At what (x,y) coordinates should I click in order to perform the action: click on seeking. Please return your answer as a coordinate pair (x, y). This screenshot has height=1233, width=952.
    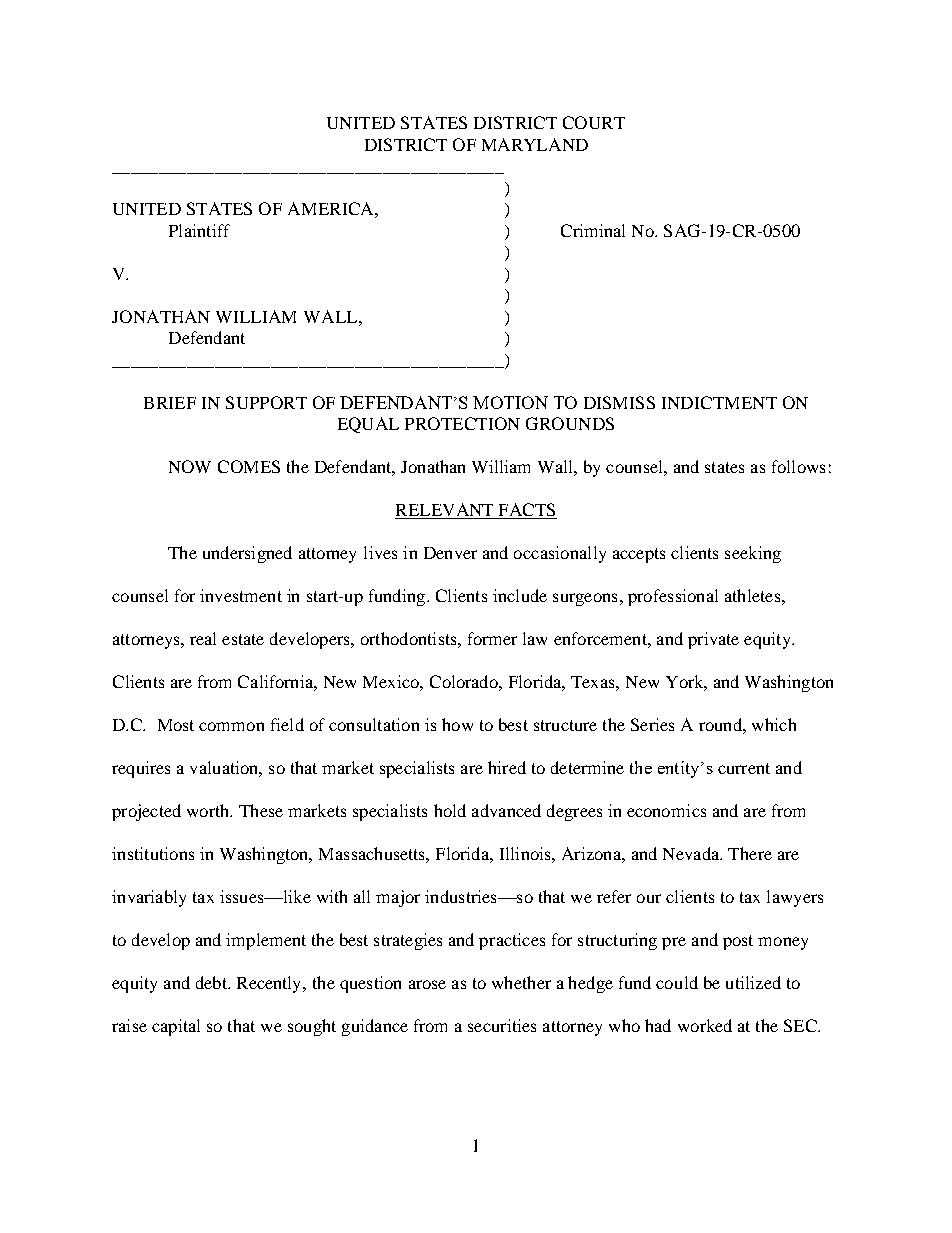
    Looking at the image, I should click on (753, 554).
